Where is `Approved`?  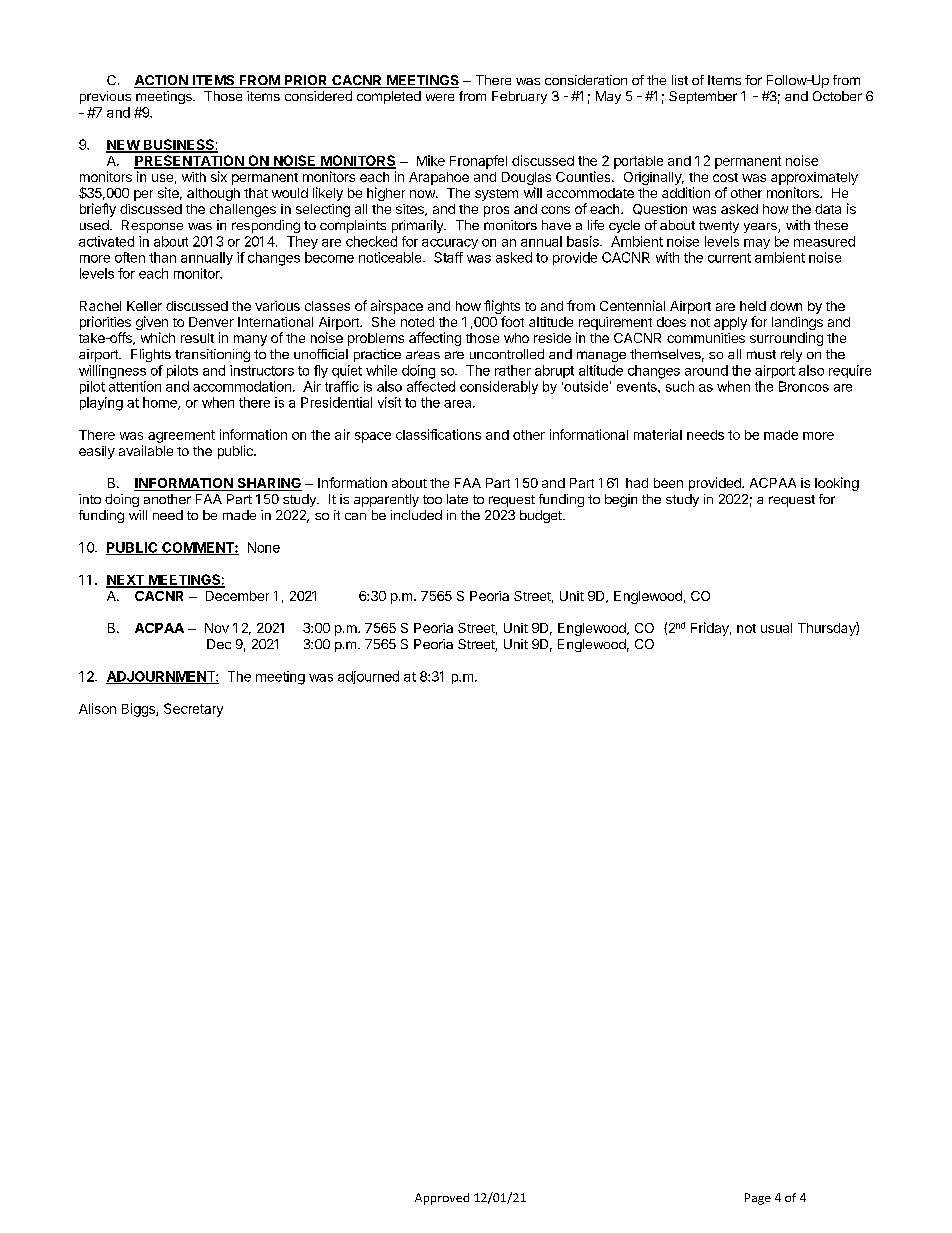
Approved is located at coordinates (442, 1199).
